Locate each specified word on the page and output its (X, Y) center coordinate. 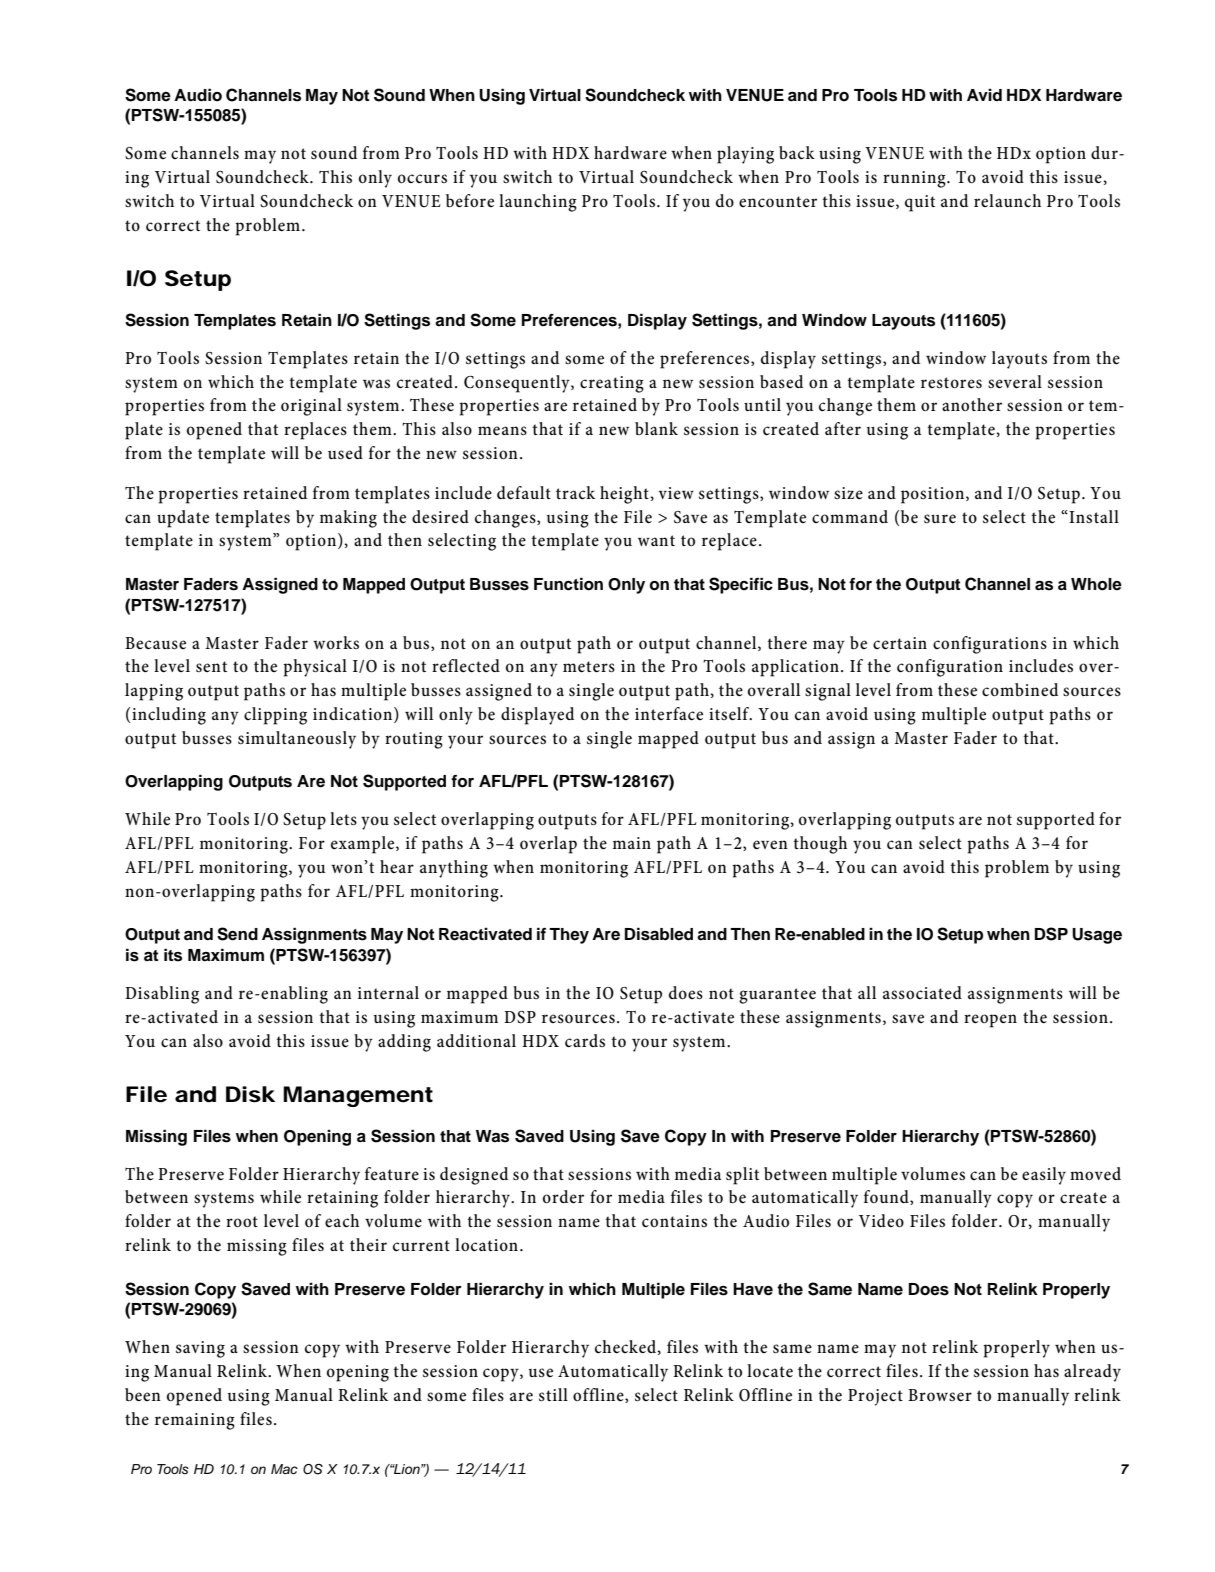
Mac (284, 1469)
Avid (984, 95)
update (183, 519)
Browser (940, 1395)
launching (538, 203)
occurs (422, 179)
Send (237, 934)
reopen (990, 1021)
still (553, 1394)
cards (585, 1040)
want (656, 540)
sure (940, 519)
